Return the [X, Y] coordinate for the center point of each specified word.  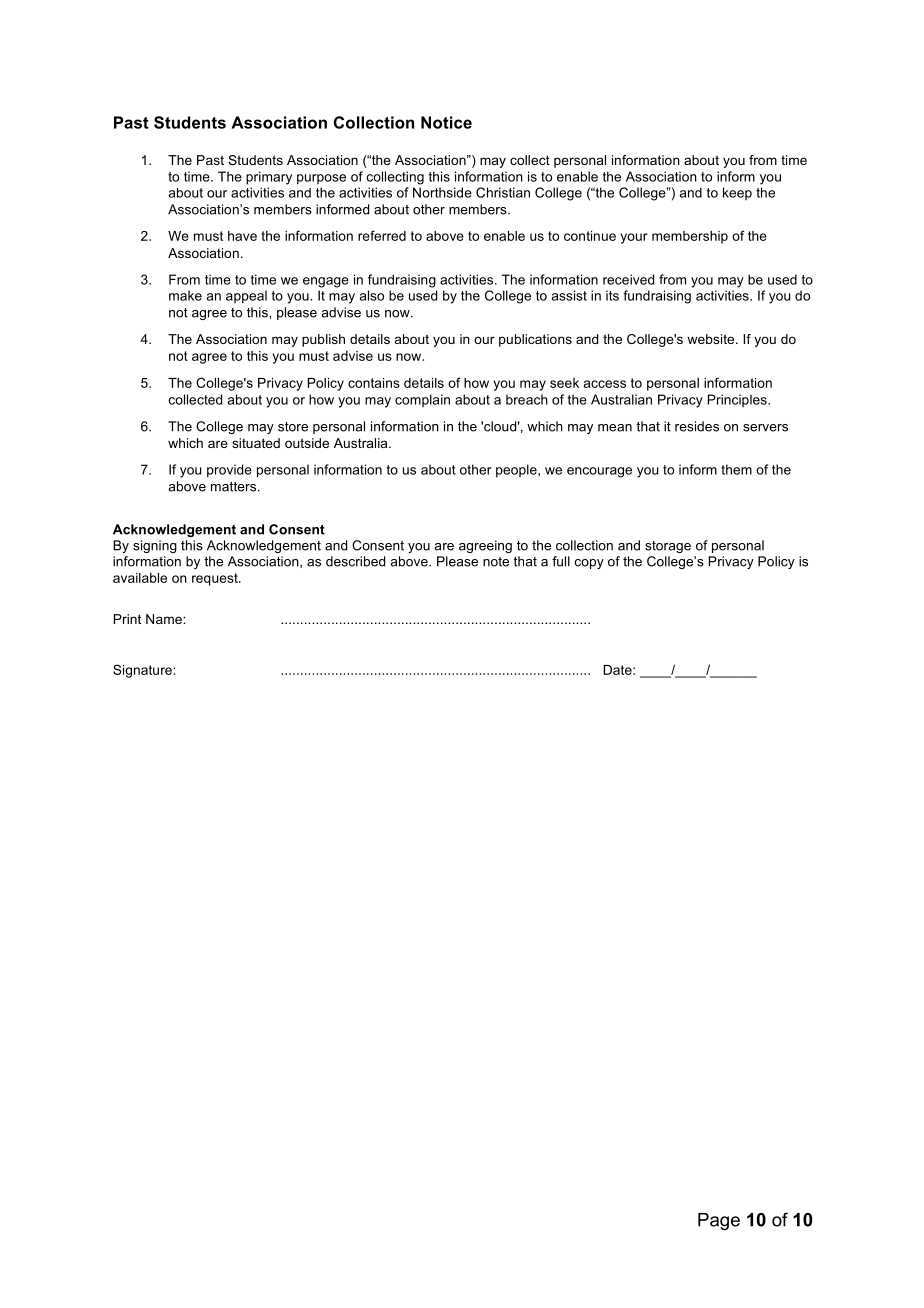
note [496, 562]
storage [668, 547]
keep [737, 193]
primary [269, 178]
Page [719, 1221]
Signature [143, 671]
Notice [446, 122]
